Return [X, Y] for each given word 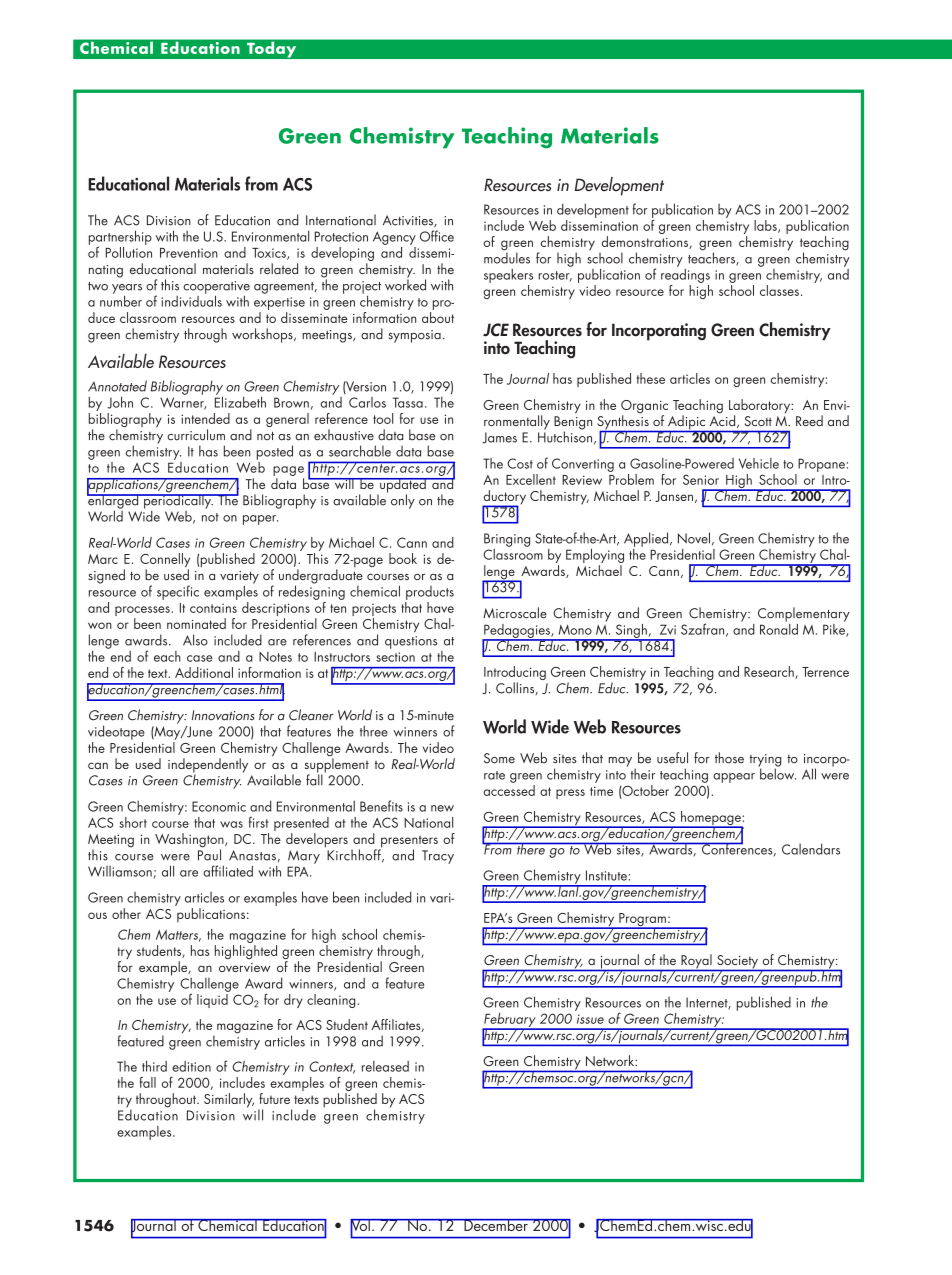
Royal [696, 962]
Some [499, 758]
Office [437, 236]
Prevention [189, 253]
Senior [701, 479]
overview [244, 967]
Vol [361, 1226]
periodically [178, 501]
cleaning [331, 1001]
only [403, 501]
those [729, 758]
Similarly [229, 1100]
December [496, 1225]
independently [208, 766]
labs [766, 226]
